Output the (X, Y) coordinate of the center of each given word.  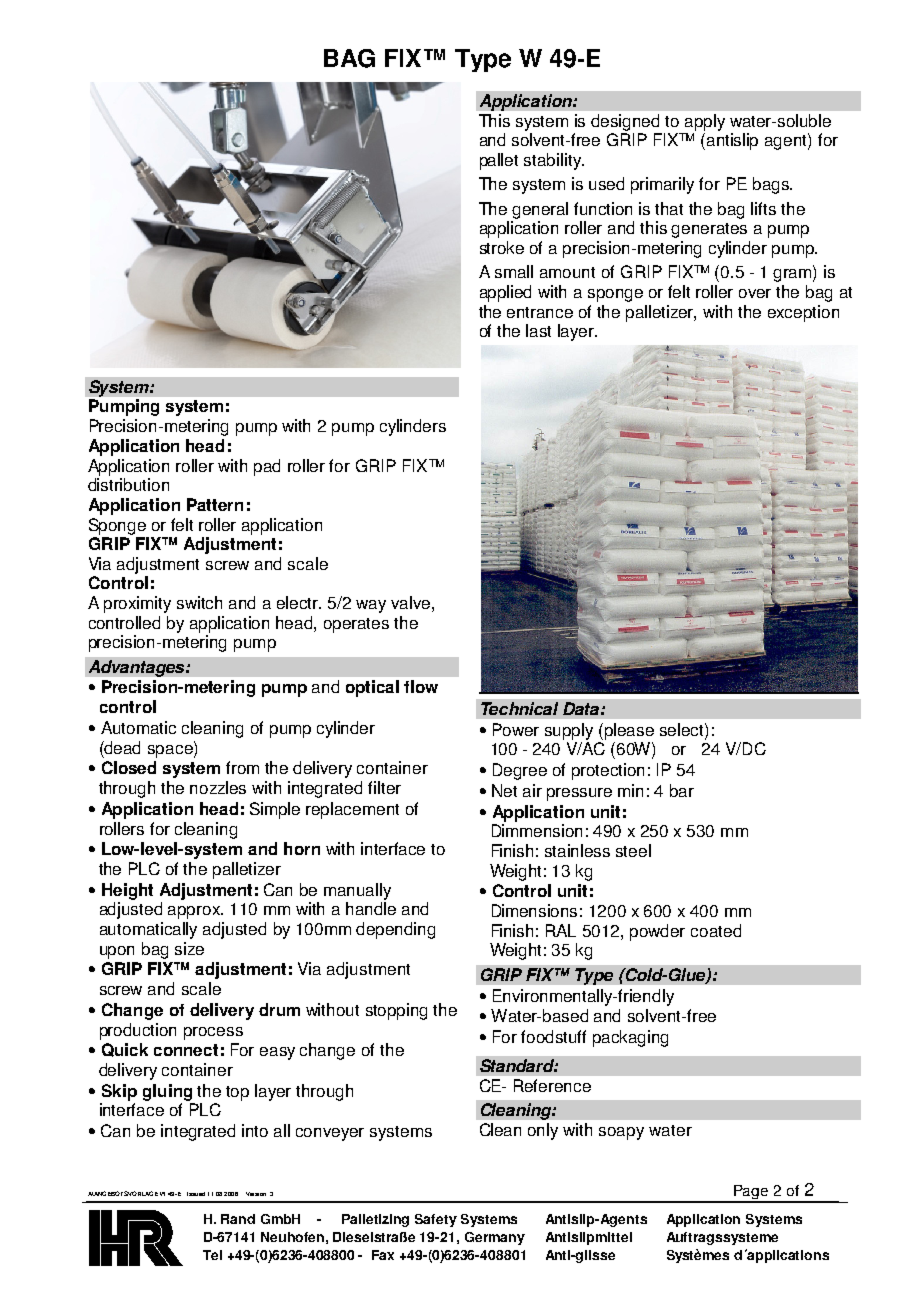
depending (395, 930)
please (629, 731)
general (540, 210)
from (242, 767)
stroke (502, 247)
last (538, 330)
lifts (763, 208)
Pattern (215, 504)
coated (716, 930)
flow (421, 686)
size (189, 948)
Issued (196, 1194)
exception (803, 313)
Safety (436, 1220)
